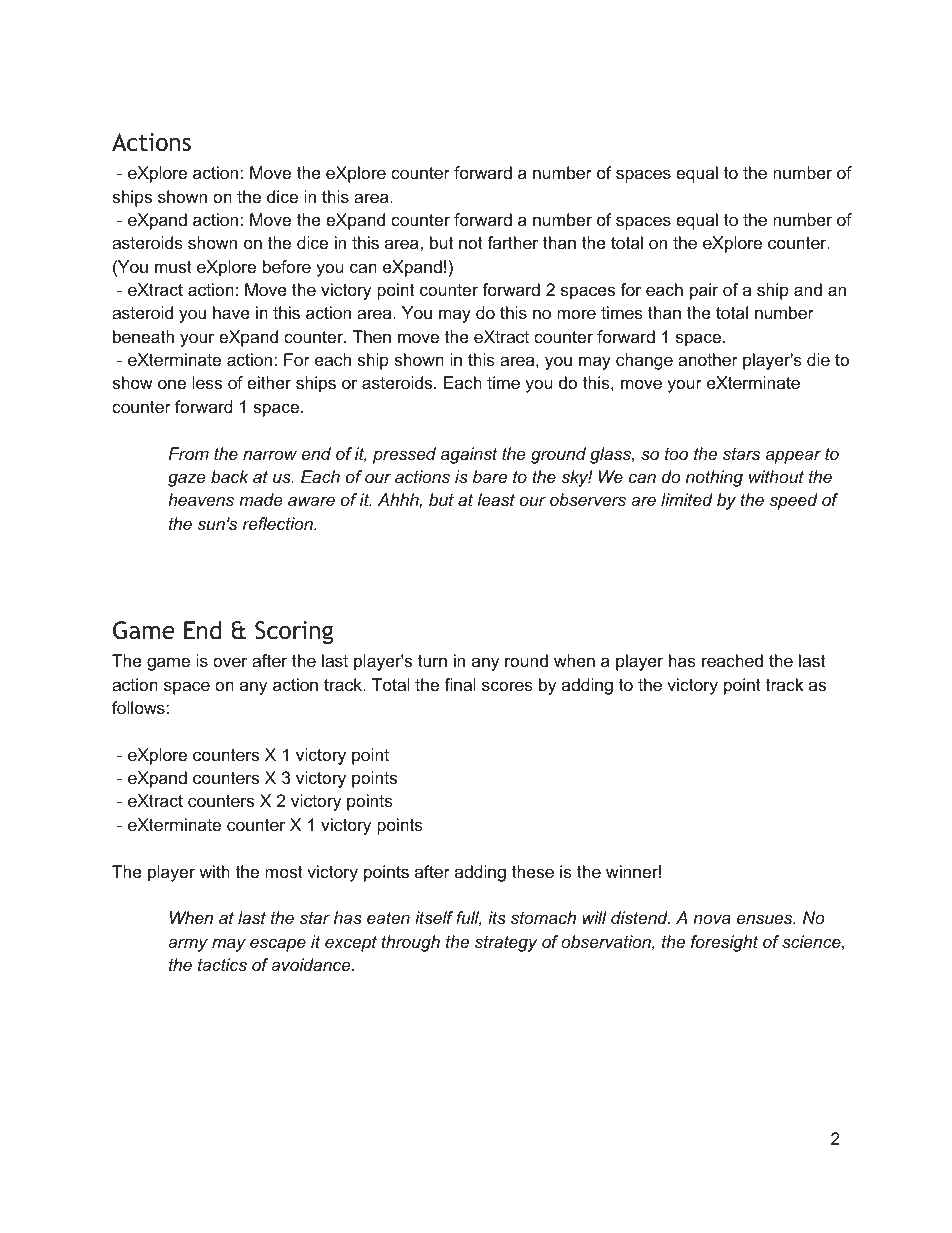 The image size is (952, 1233). What do you see at coordinates (704, 291) in the document?
I see `pair` at bounding box center [704, 291].
